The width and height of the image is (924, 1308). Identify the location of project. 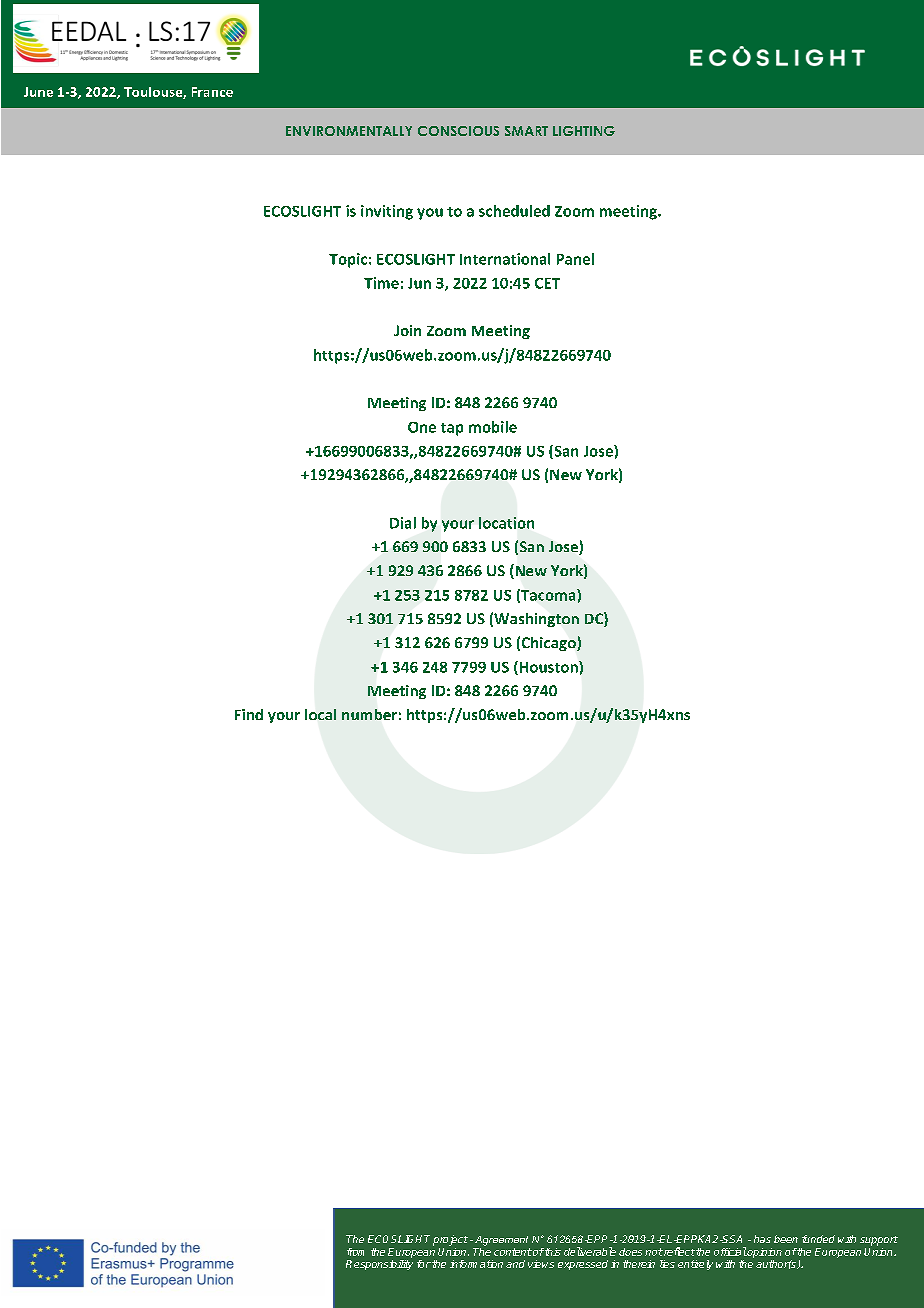
(450, 1240).
